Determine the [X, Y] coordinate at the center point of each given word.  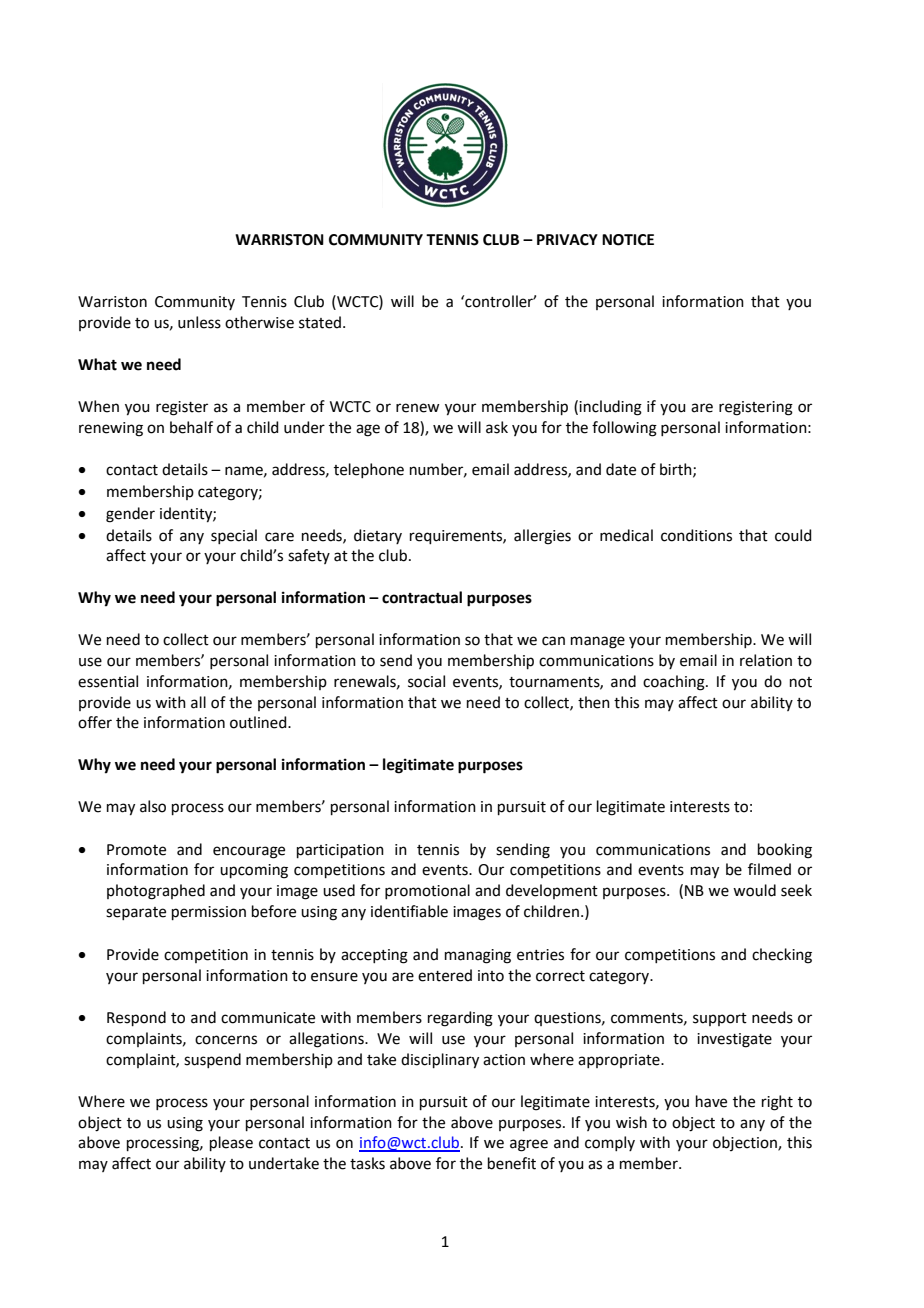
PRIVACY [567, 240]
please [231, 1143]
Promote [136, 850]
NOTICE [628, 240]
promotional [427, 891]
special [234, 536]
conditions [696, 535]
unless [199, 322]
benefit [512, 1163]
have [711, 1101]
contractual [422, 597]
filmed [769, 869]
